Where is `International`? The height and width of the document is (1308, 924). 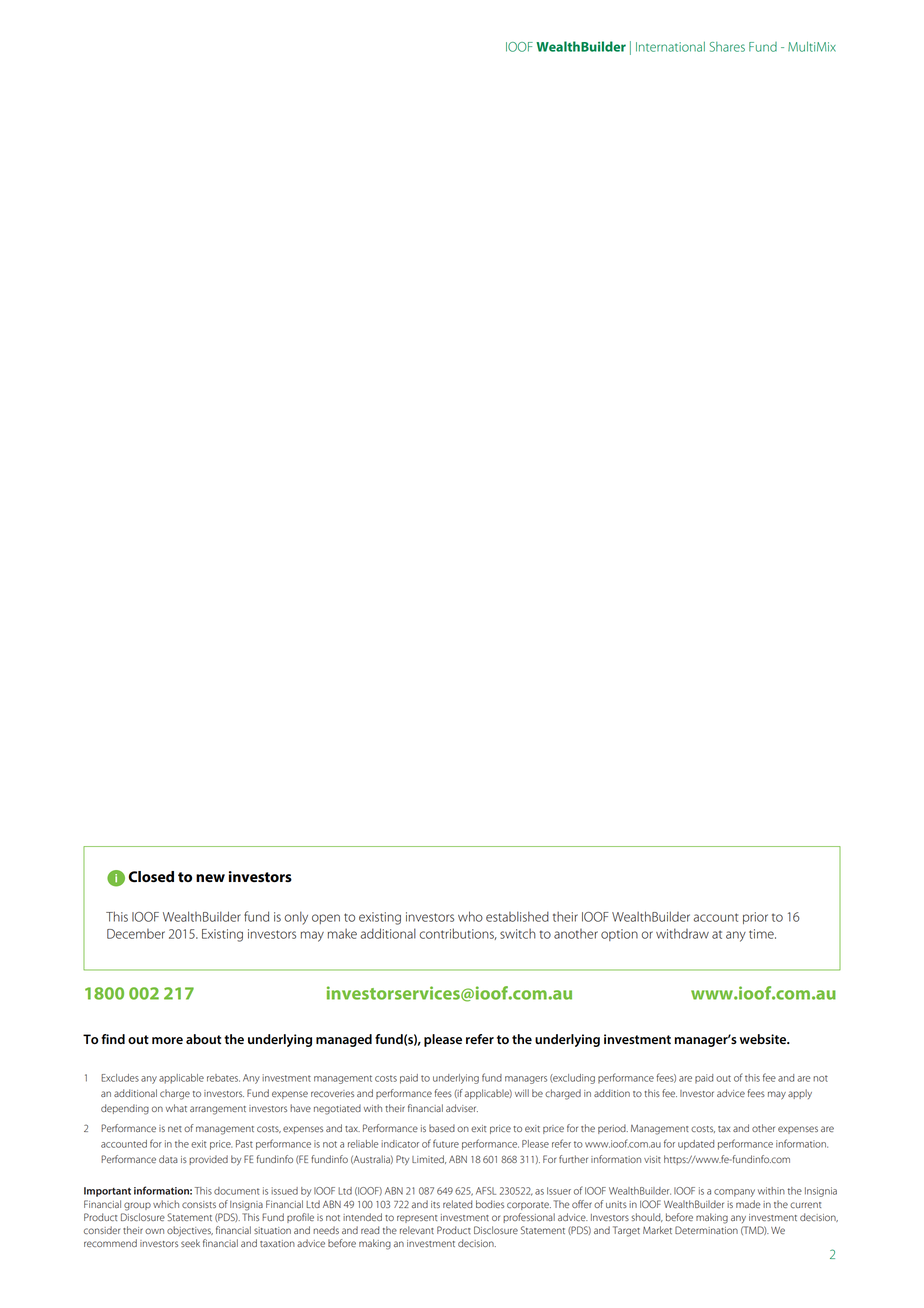
International is located at coordinates (670, 47).
